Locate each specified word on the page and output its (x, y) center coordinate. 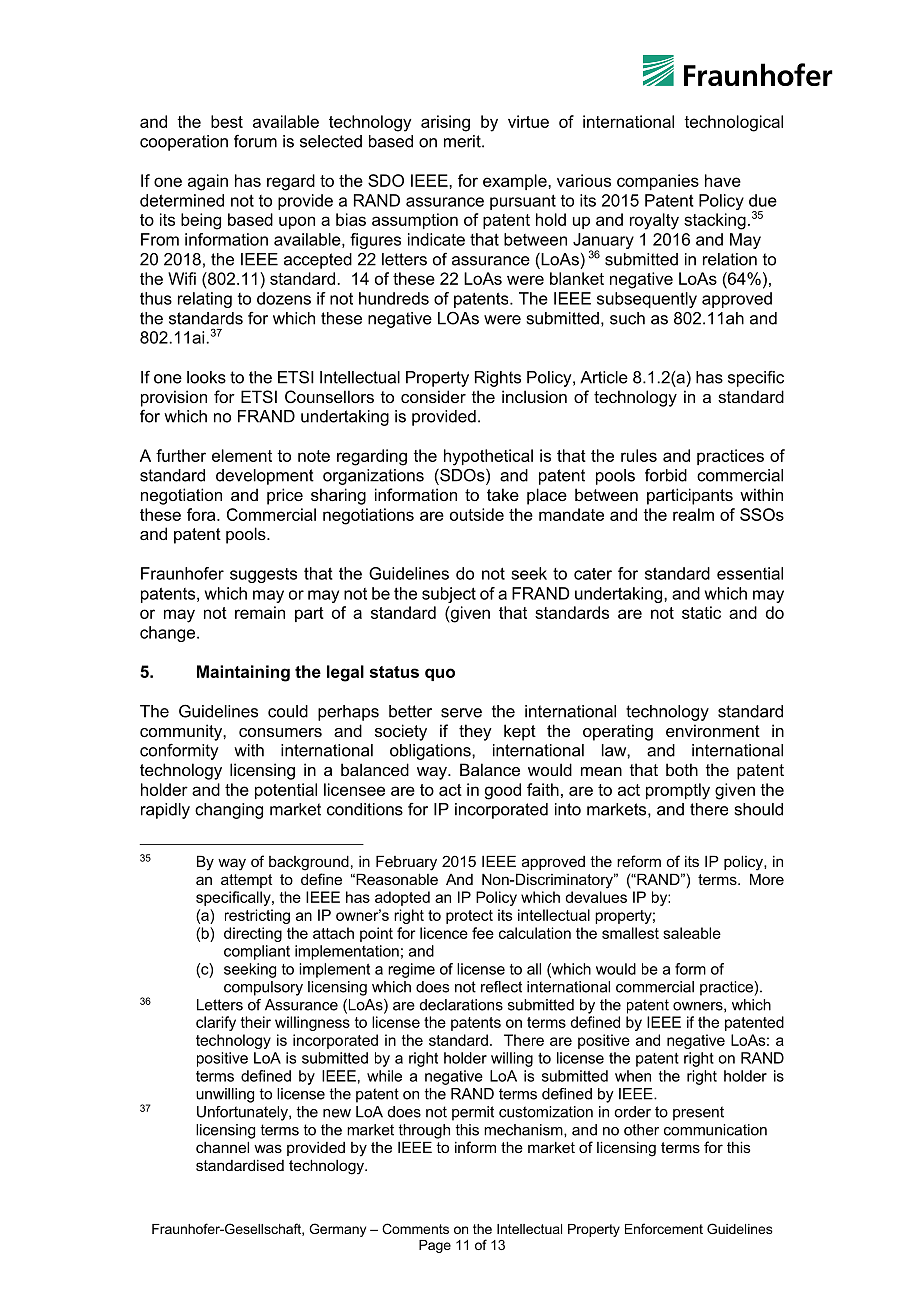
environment (713, 730)
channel (222, 1147)
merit (463, 141)
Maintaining (243, 673)
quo (440, 674)
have (723, 180)
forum (255, 141)
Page (435, 1246)
